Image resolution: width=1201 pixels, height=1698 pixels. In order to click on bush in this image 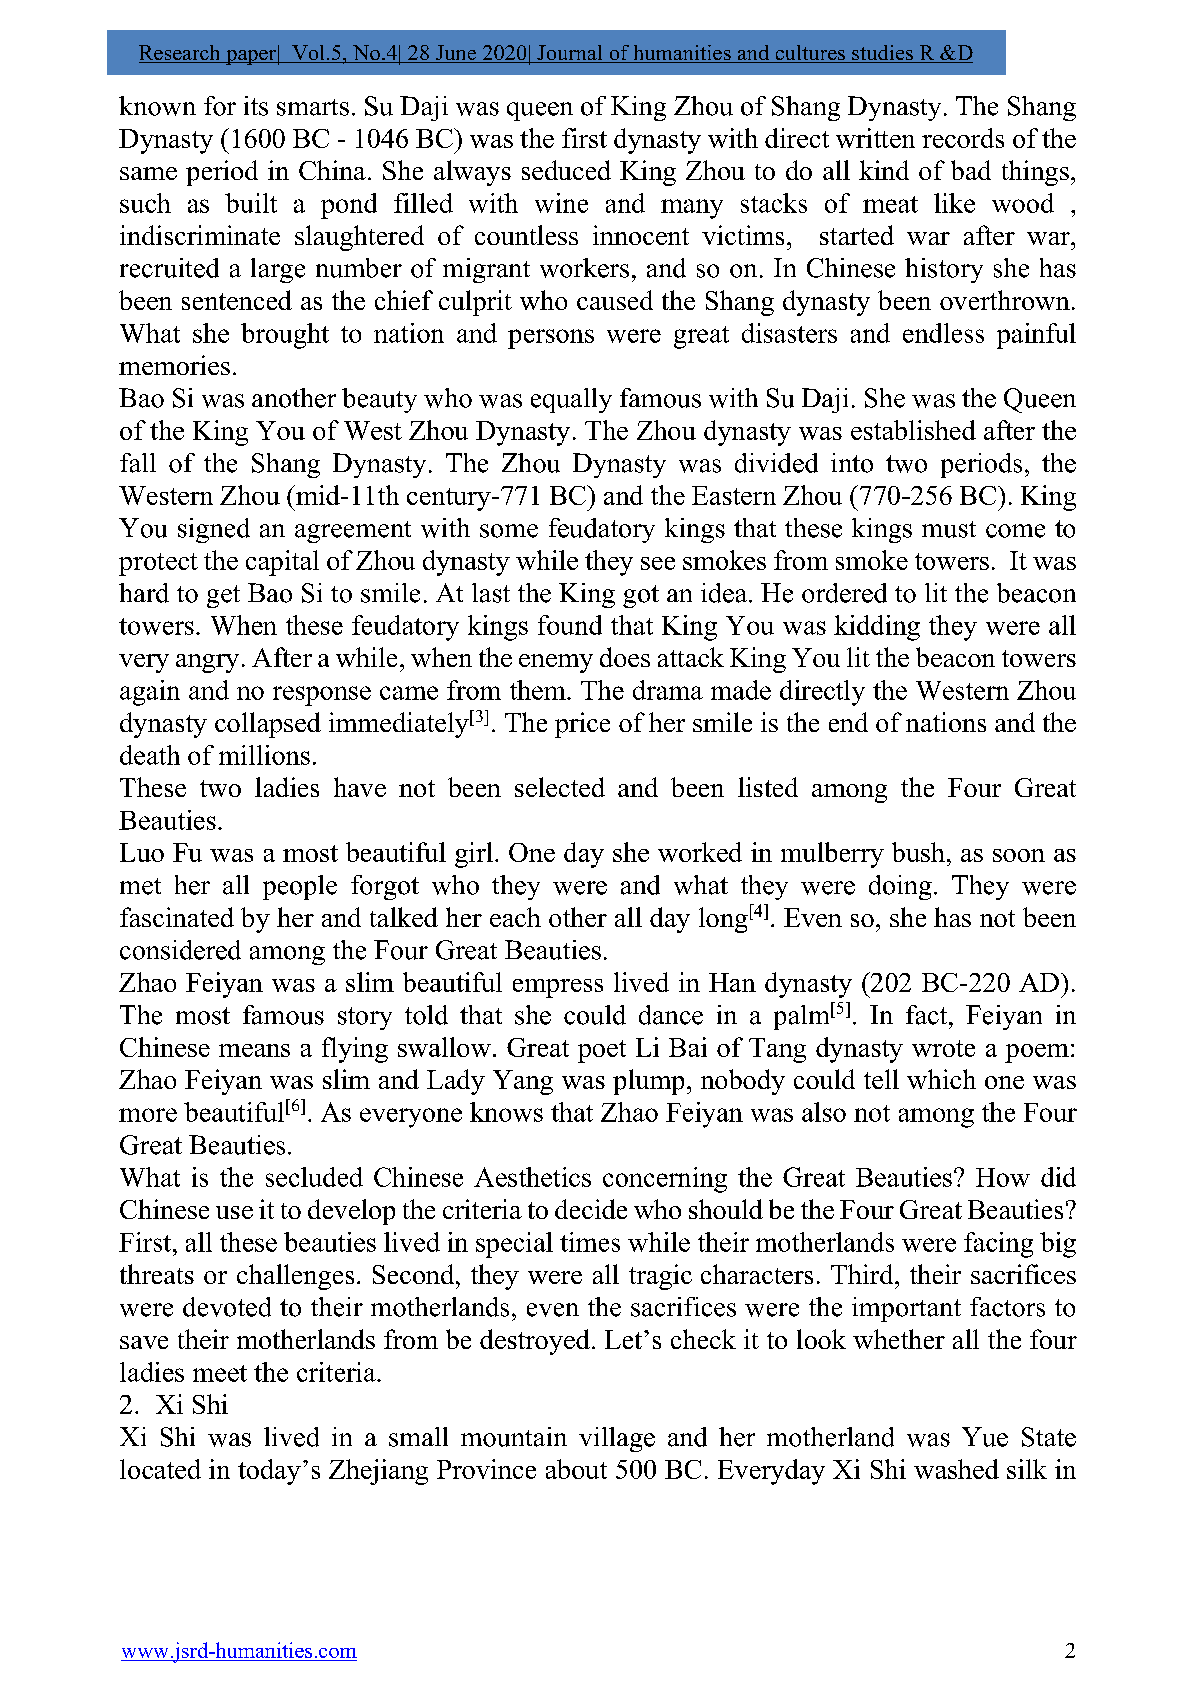, I will do `click(918, 852)`.
